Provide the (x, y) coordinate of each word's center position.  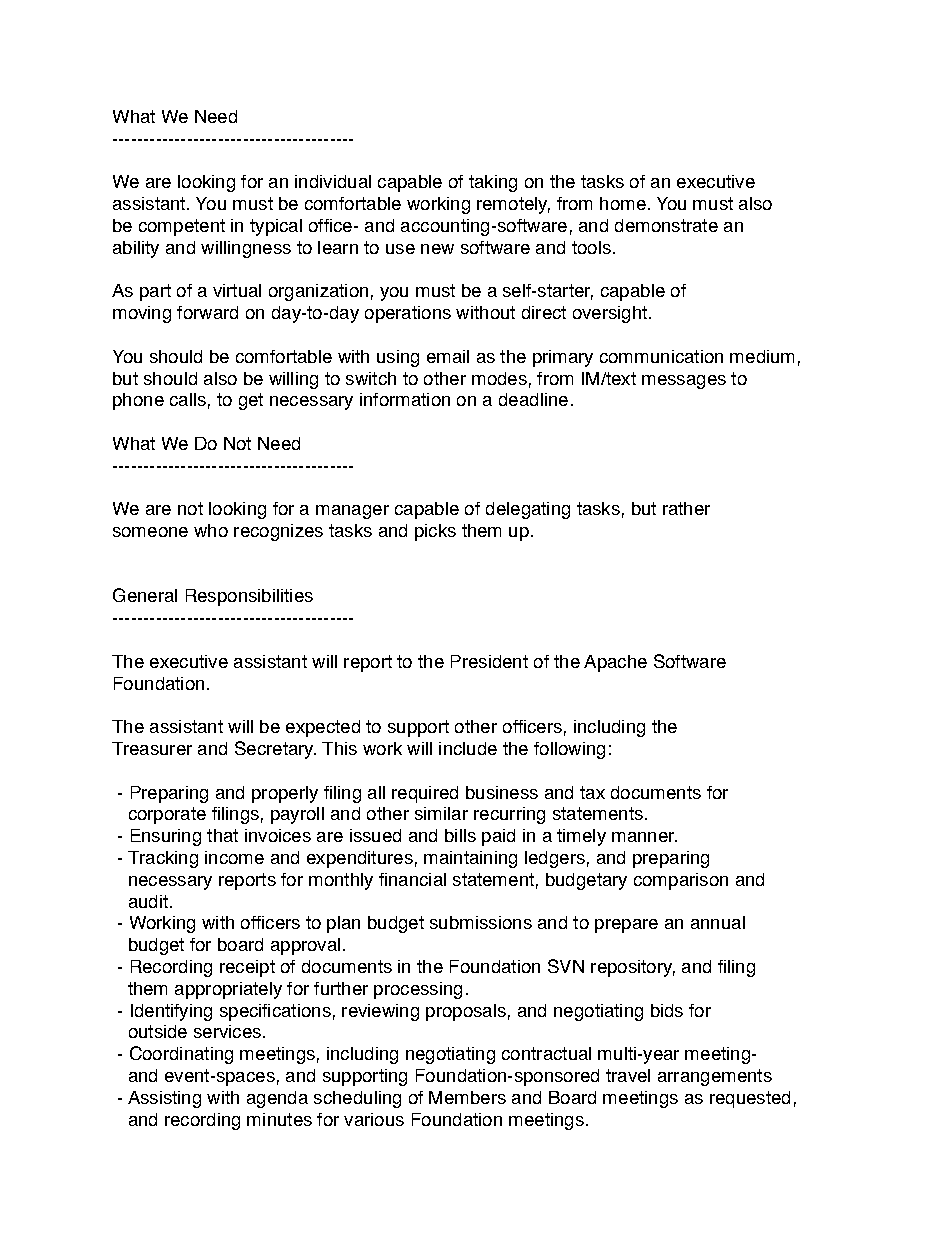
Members (467, 1097)
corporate (167, 815)
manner (644, 837)
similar (441, 813)
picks (435, 532)
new (437, 249)
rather (686, 508)
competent (182, 227)
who (211, 530)
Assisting (164, 1099)
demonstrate (666, 225)
